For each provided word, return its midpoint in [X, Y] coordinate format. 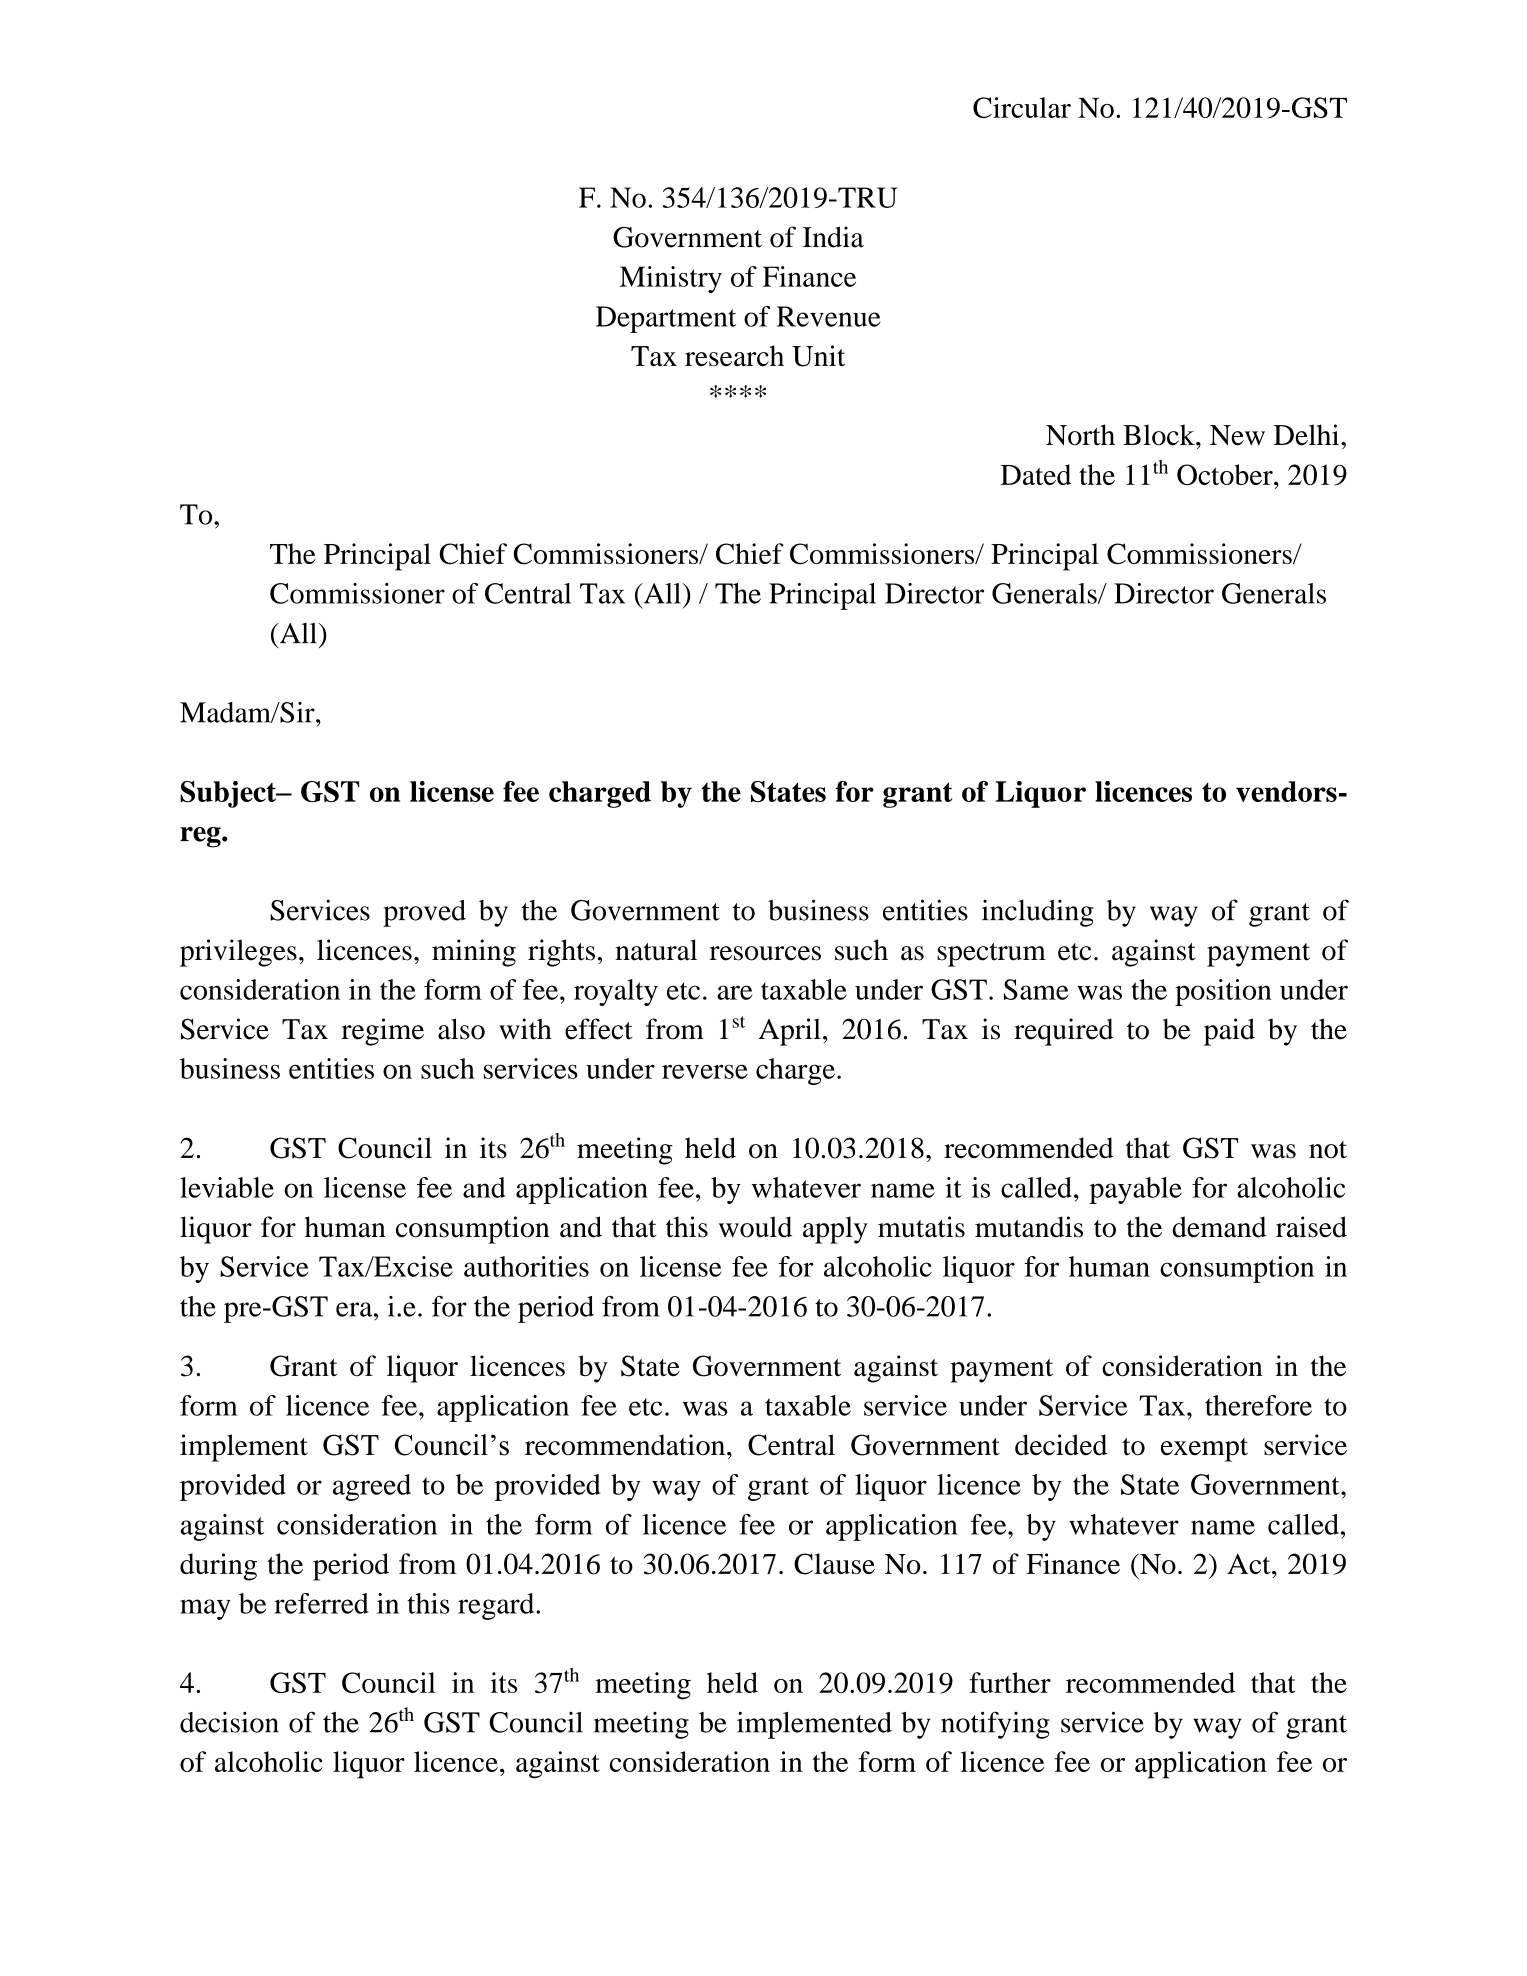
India [833, 237]
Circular [1022, 107]
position [1223, 992]
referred [321, 1603]
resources [765, 953]
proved [424, 913]
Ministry [671, 279]
